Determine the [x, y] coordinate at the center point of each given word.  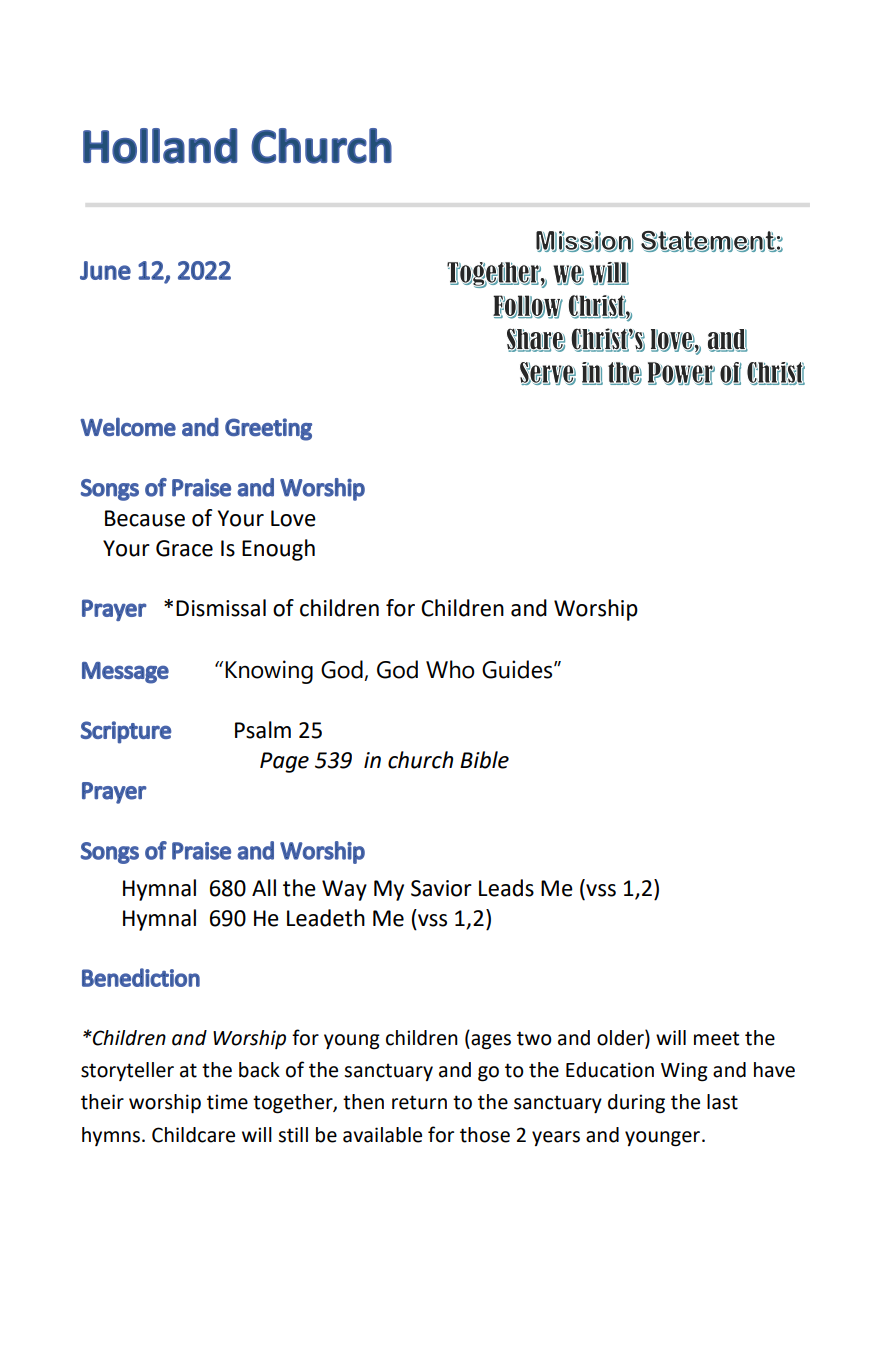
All [264, 887]
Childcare [193, 1135]
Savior [441, 888]
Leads [506, 888]
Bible [484, 760]
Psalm [263, 730]
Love [293, 518]
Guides [518, 669]
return [419, 1102]
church [420, 760]
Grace [184, 548]
